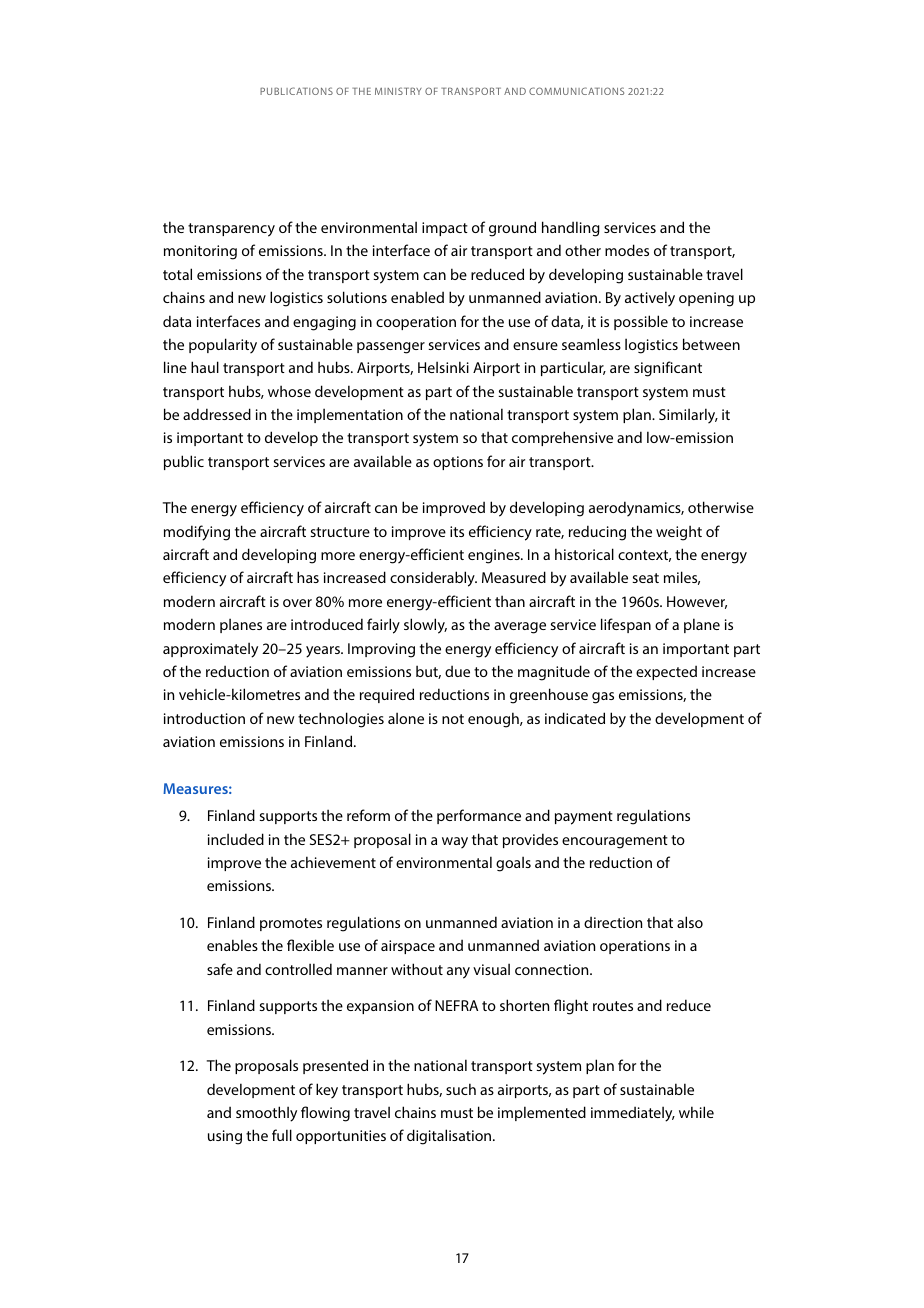 The width and height of the page is (924, 1308). I want to click on weight, so click(679, 533).
